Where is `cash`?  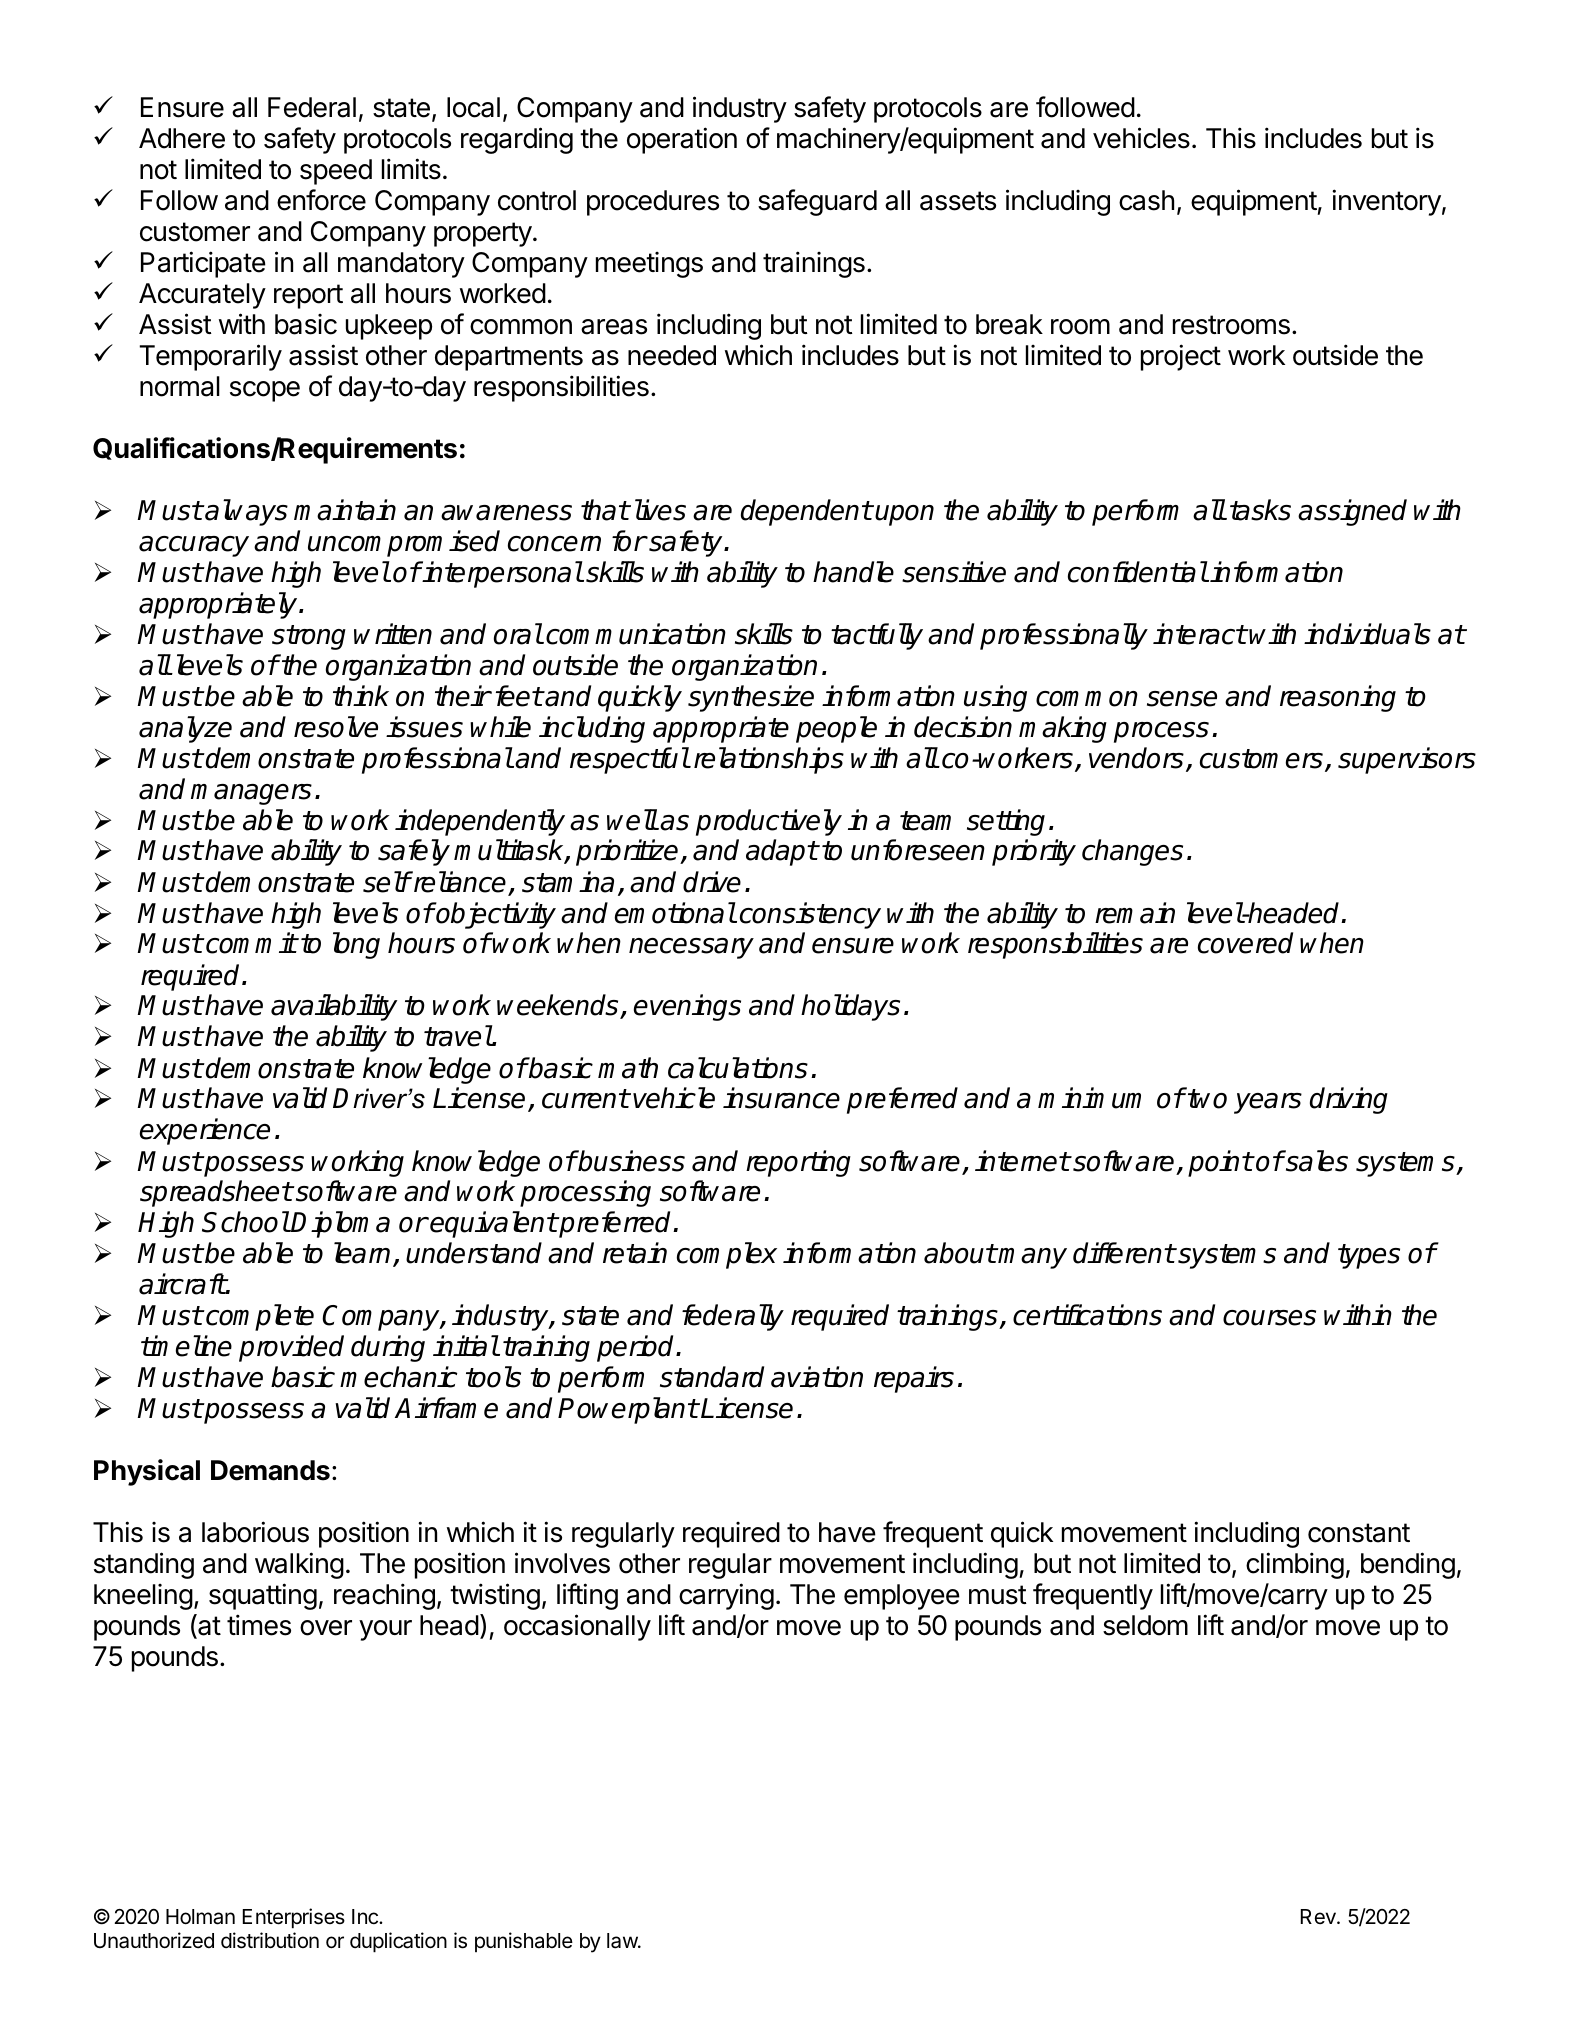
cash is located at coordinates (1146, 200).
